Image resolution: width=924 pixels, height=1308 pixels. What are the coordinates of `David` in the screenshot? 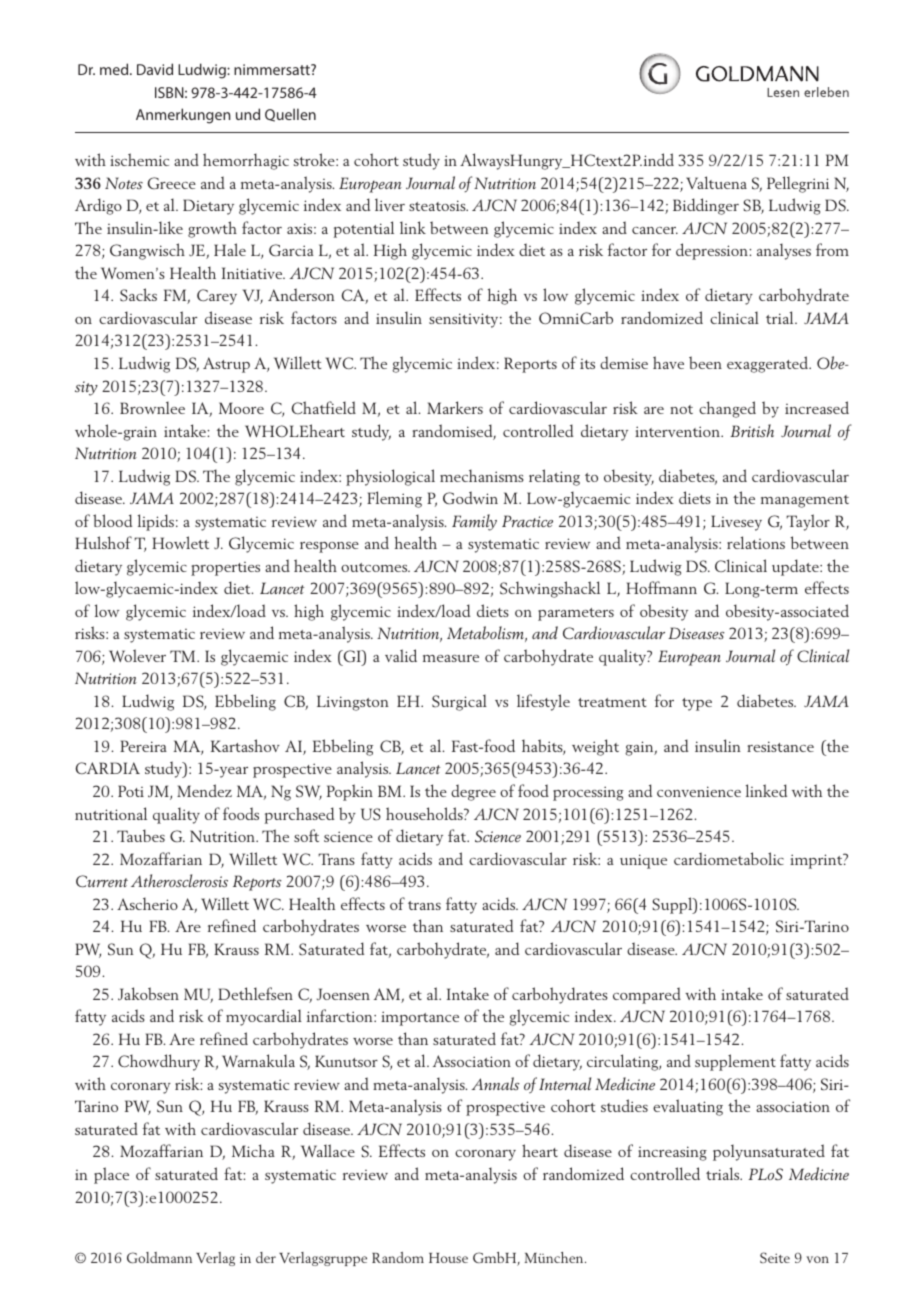 It's located at (155, 69).
